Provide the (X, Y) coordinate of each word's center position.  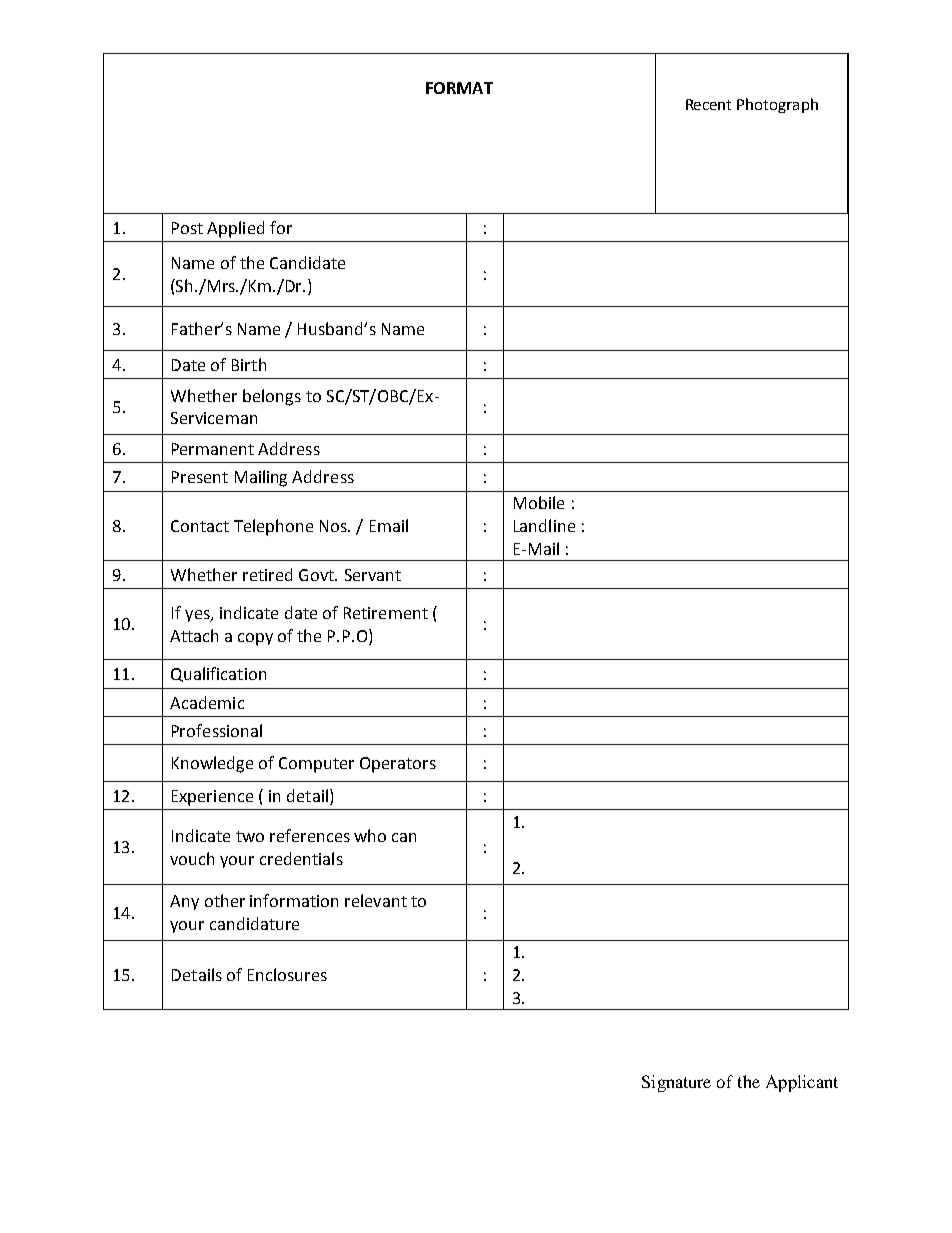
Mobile (539, 502)
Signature (676, 1083)
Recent (708, 104)
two (250, 836)
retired (267, 574)
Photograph (777, 105)
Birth (249, 364)
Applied (235, 229)
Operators (398, 765)
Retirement (386, 613)
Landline (544, 525)
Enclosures (287, 974)
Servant (373, 575)
